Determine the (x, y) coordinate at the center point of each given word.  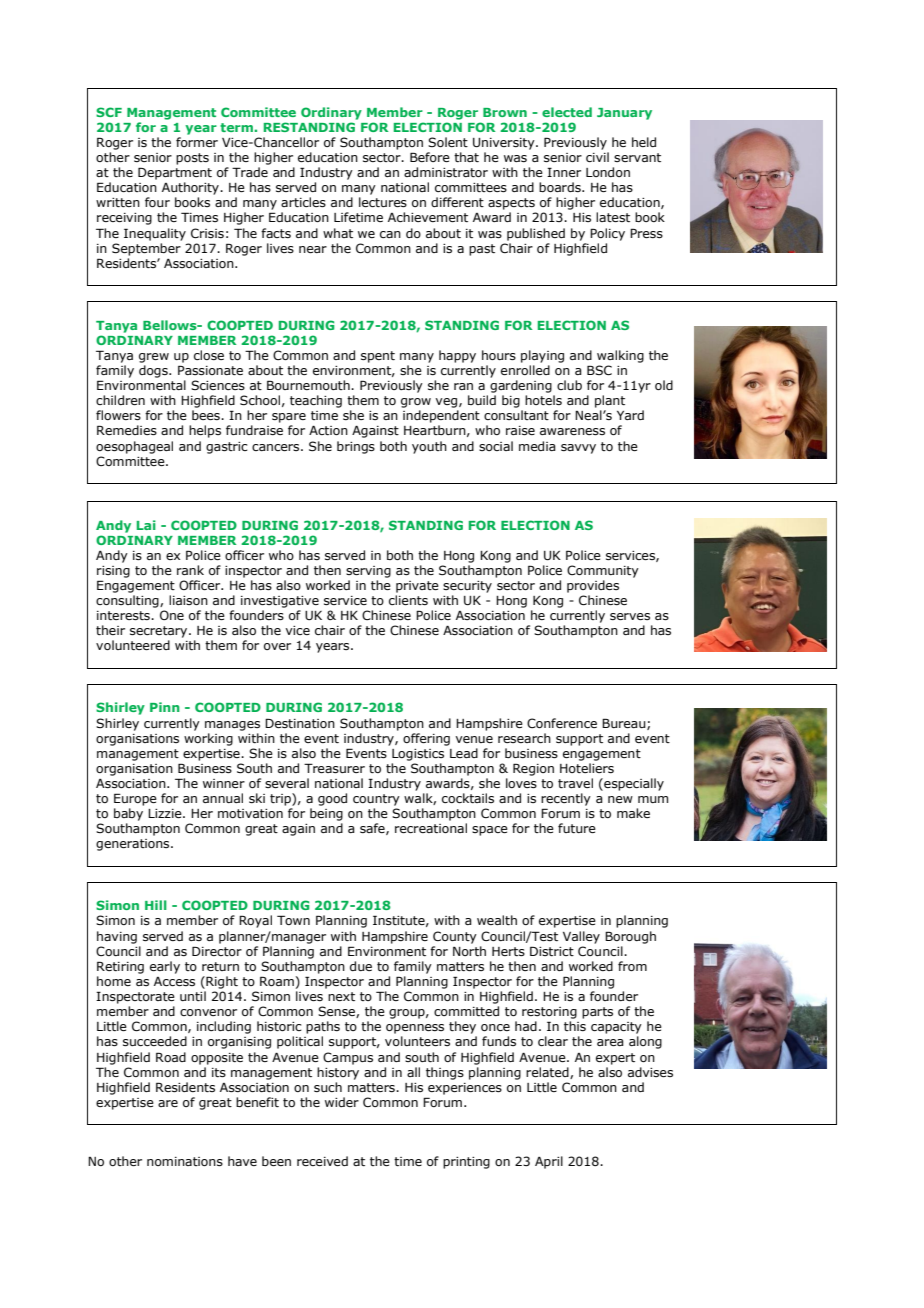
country (376, 800)
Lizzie (166, 813)
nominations (185, 1161)
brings (356, 447)
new (620, 799)
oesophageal (134, 447)
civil (597, 157)
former (197, 142)
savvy (578, 449)
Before (430, 157)
